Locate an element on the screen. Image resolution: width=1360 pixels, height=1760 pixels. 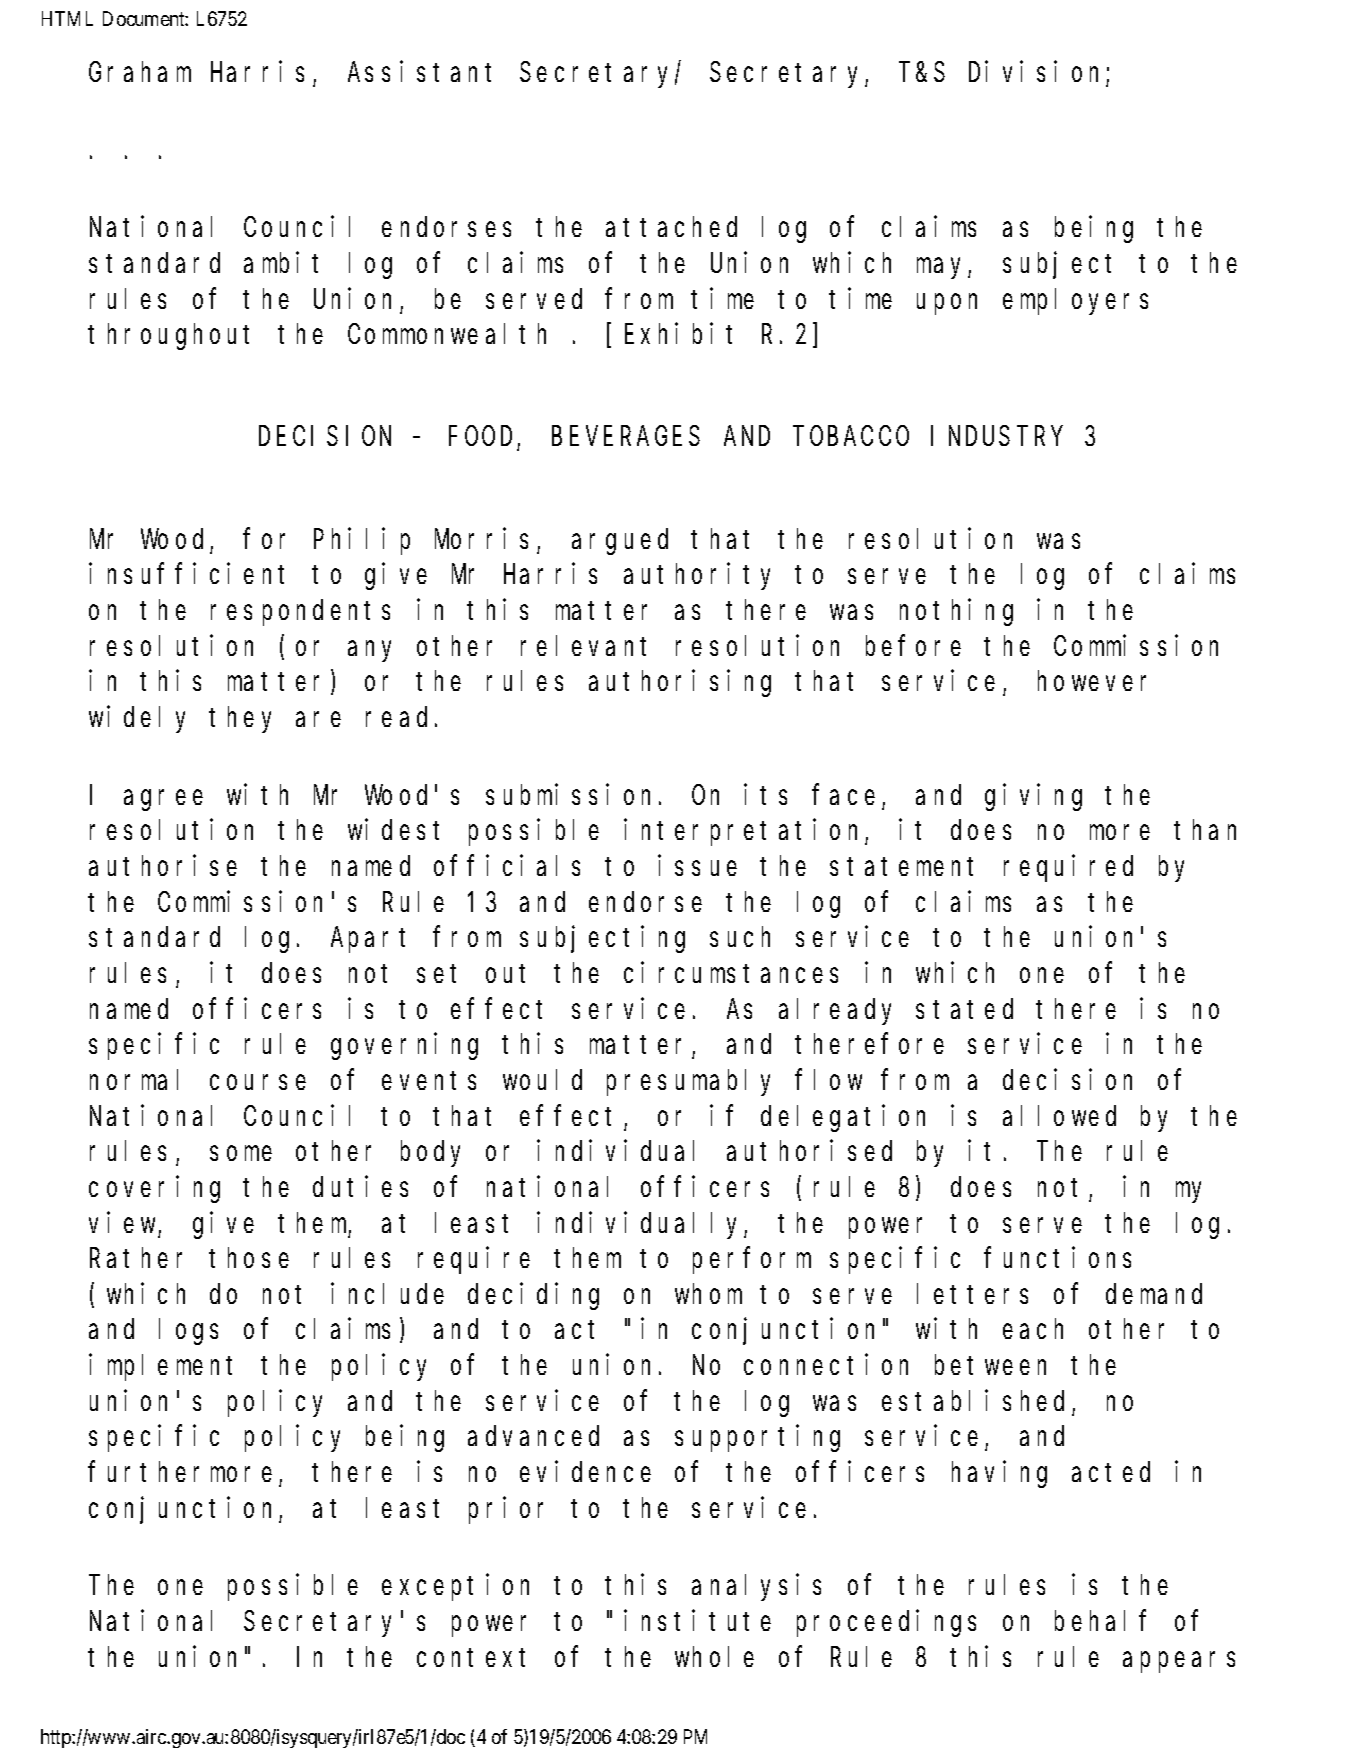
interpretation is located at coordinates (745, 833).
